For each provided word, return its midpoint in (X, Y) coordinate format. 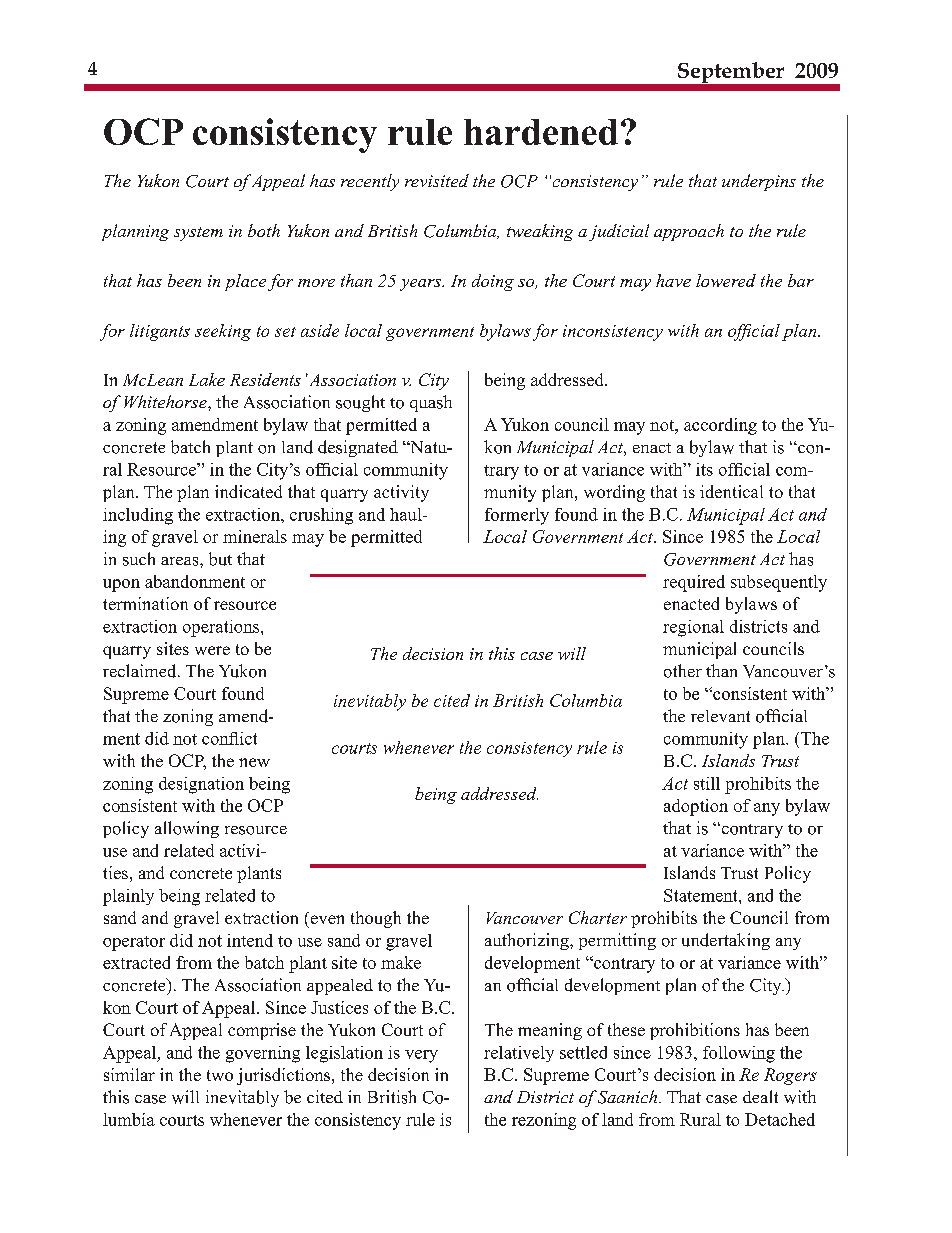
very (421, 1056)
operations (222, 628)
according (720, 426)
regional (693, 628)
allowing (187, 829)
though (376, 919)
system (198, 234)
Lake (207, 379)
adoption (696, 807)
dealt (760, 1096)
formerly (517, 516)
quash (431, 403)
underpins (759, 182)
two (220, 1075)
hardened (541, 132)
